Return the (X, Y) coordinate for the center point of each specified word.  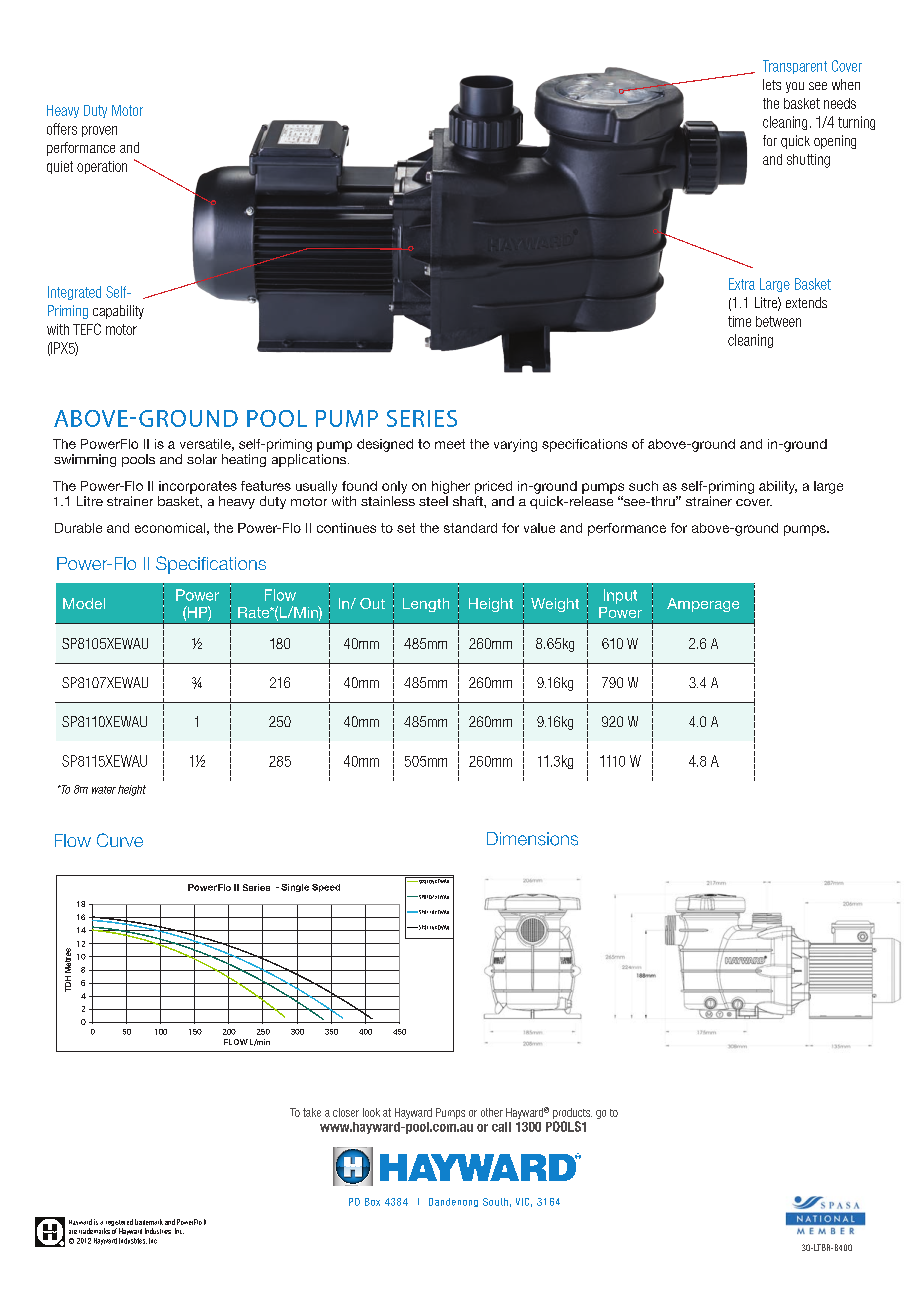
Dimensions (532, 839)
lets (772, 84)
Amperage (703, 605)
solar (202, 459)
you (795, 87)
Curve (120, 840)
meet (450, 444)
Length (426, 605)
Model (84, 603)
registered (118, 1224)
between (778, 321)
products (572, 1113)
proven (99, 131)
